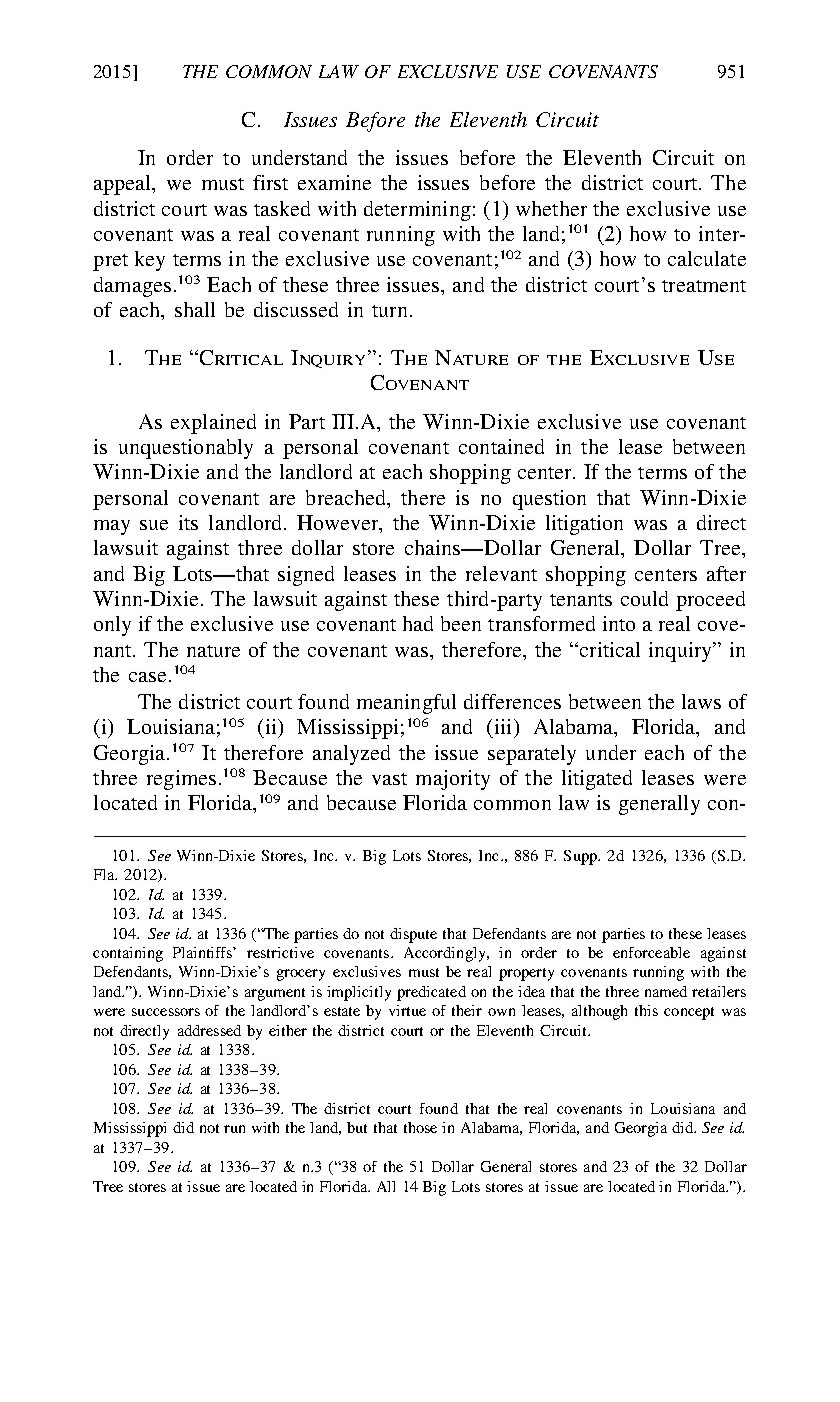 The image size is (840, 1402). I want to click on vast, so click(389, 779).
